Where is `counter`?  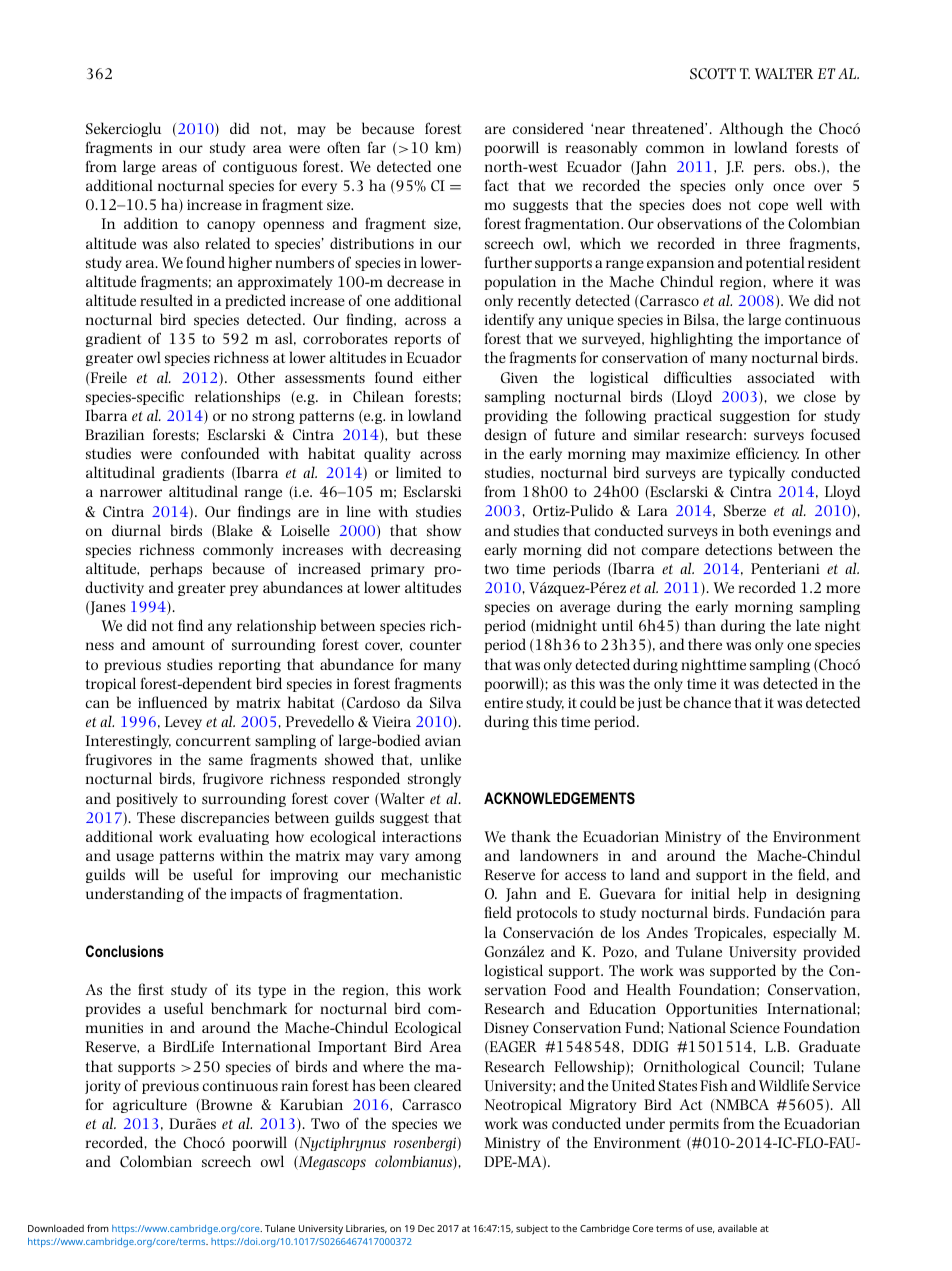 counter is located at coordinates (436, 645).
